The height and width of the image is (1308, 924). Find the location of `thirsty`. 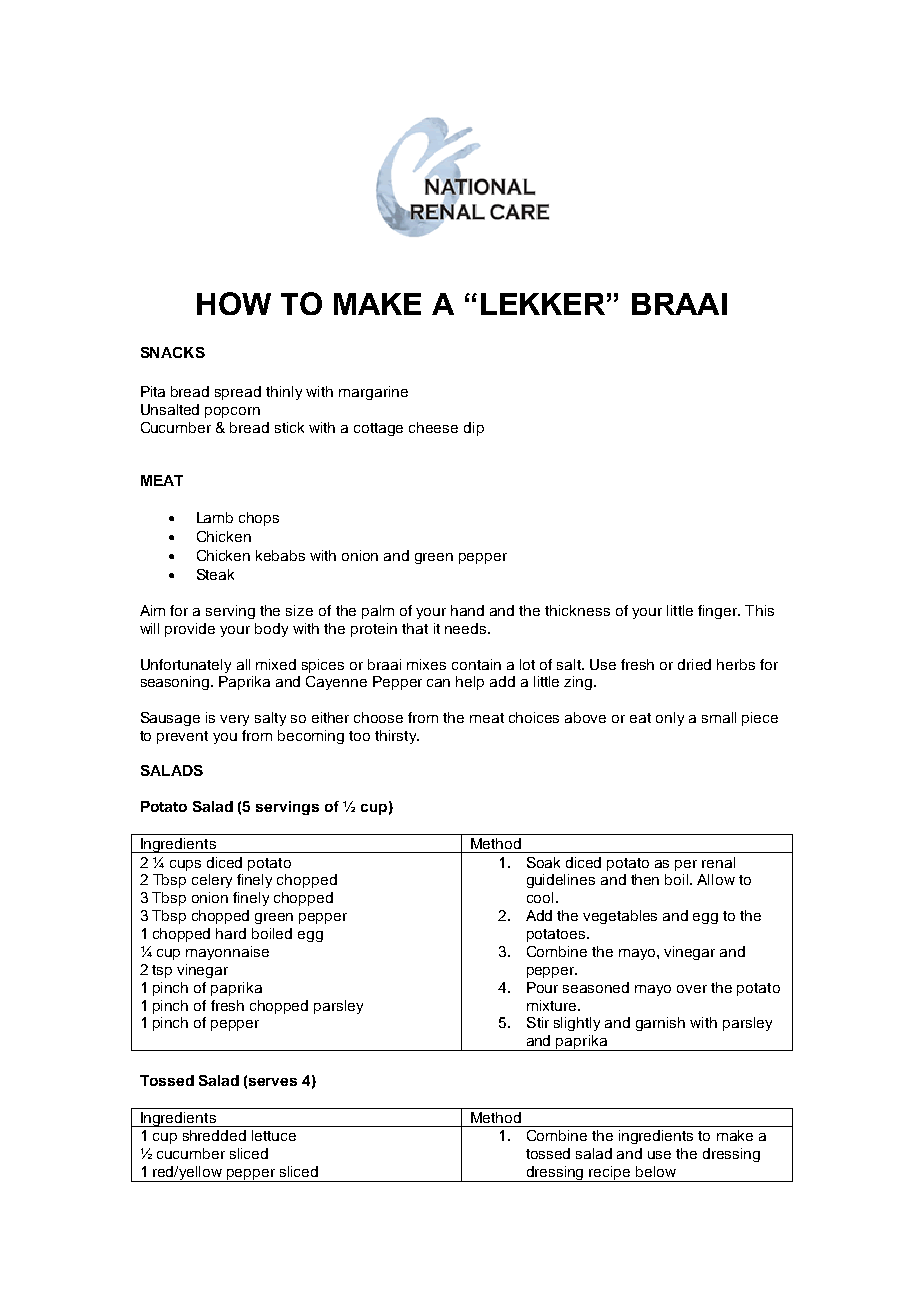

thirsty is located at coordinates (397, 737).
